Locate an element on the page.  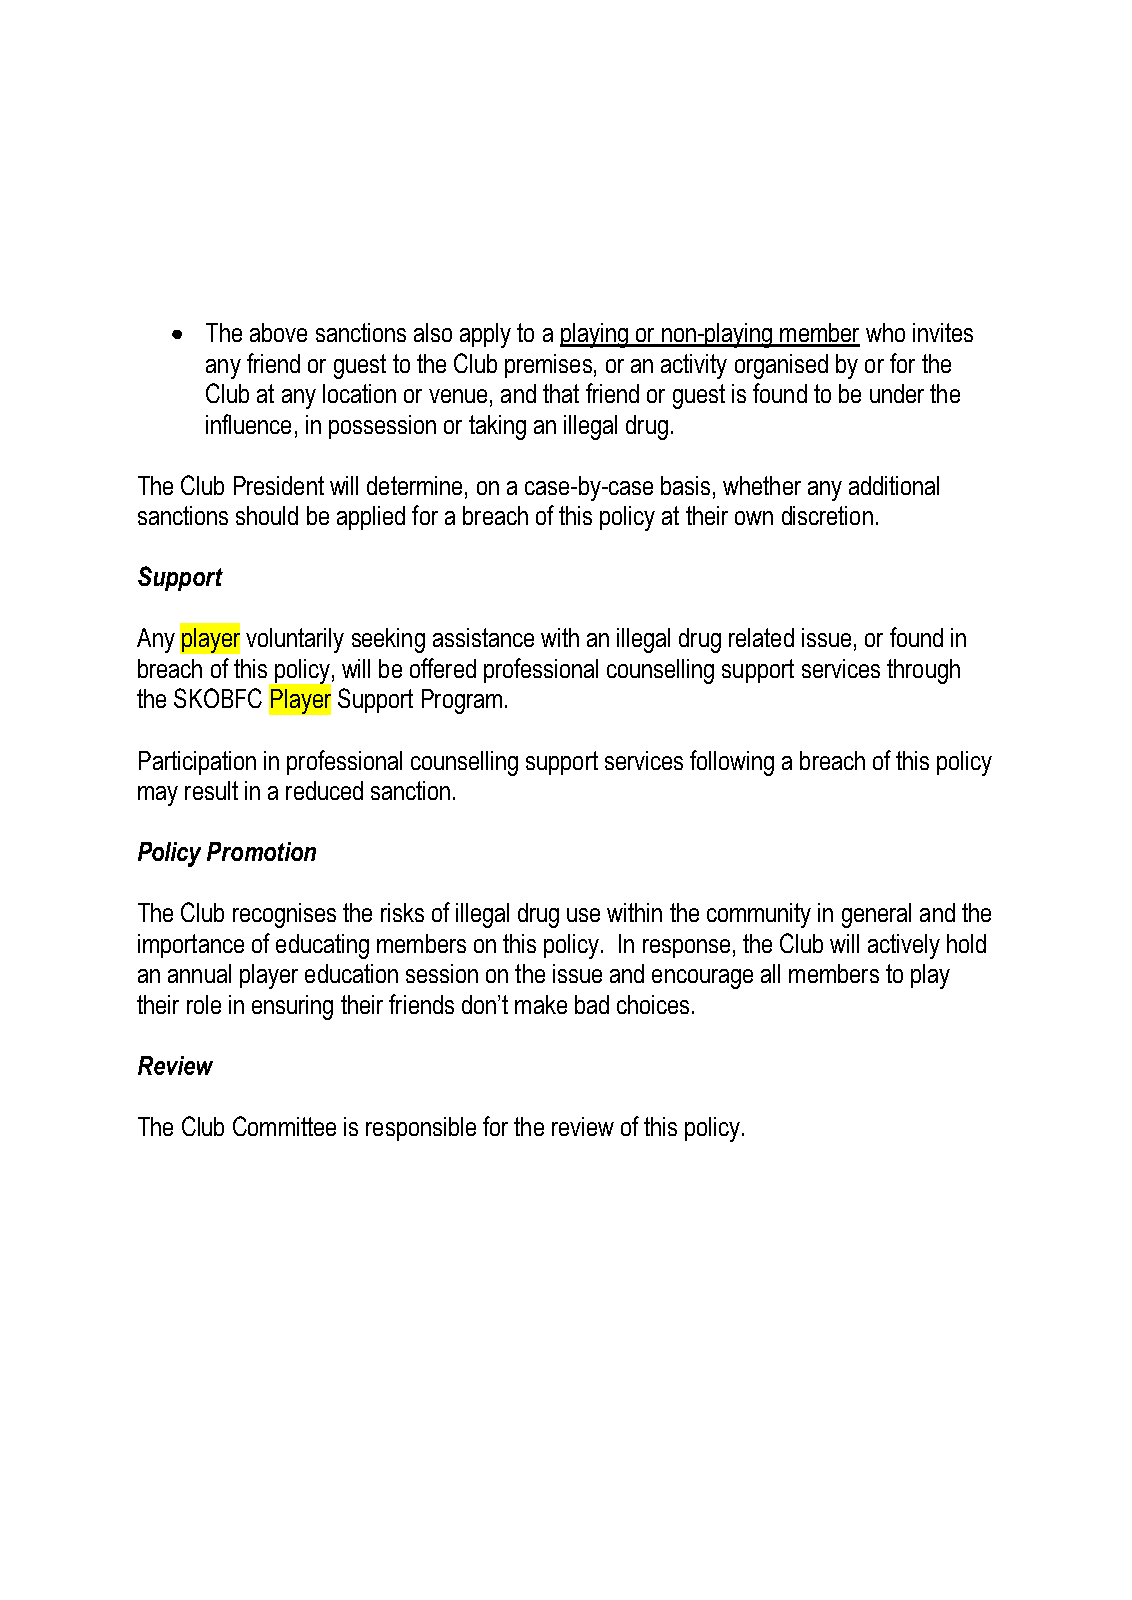
through is located at coordinates (923, 671).
